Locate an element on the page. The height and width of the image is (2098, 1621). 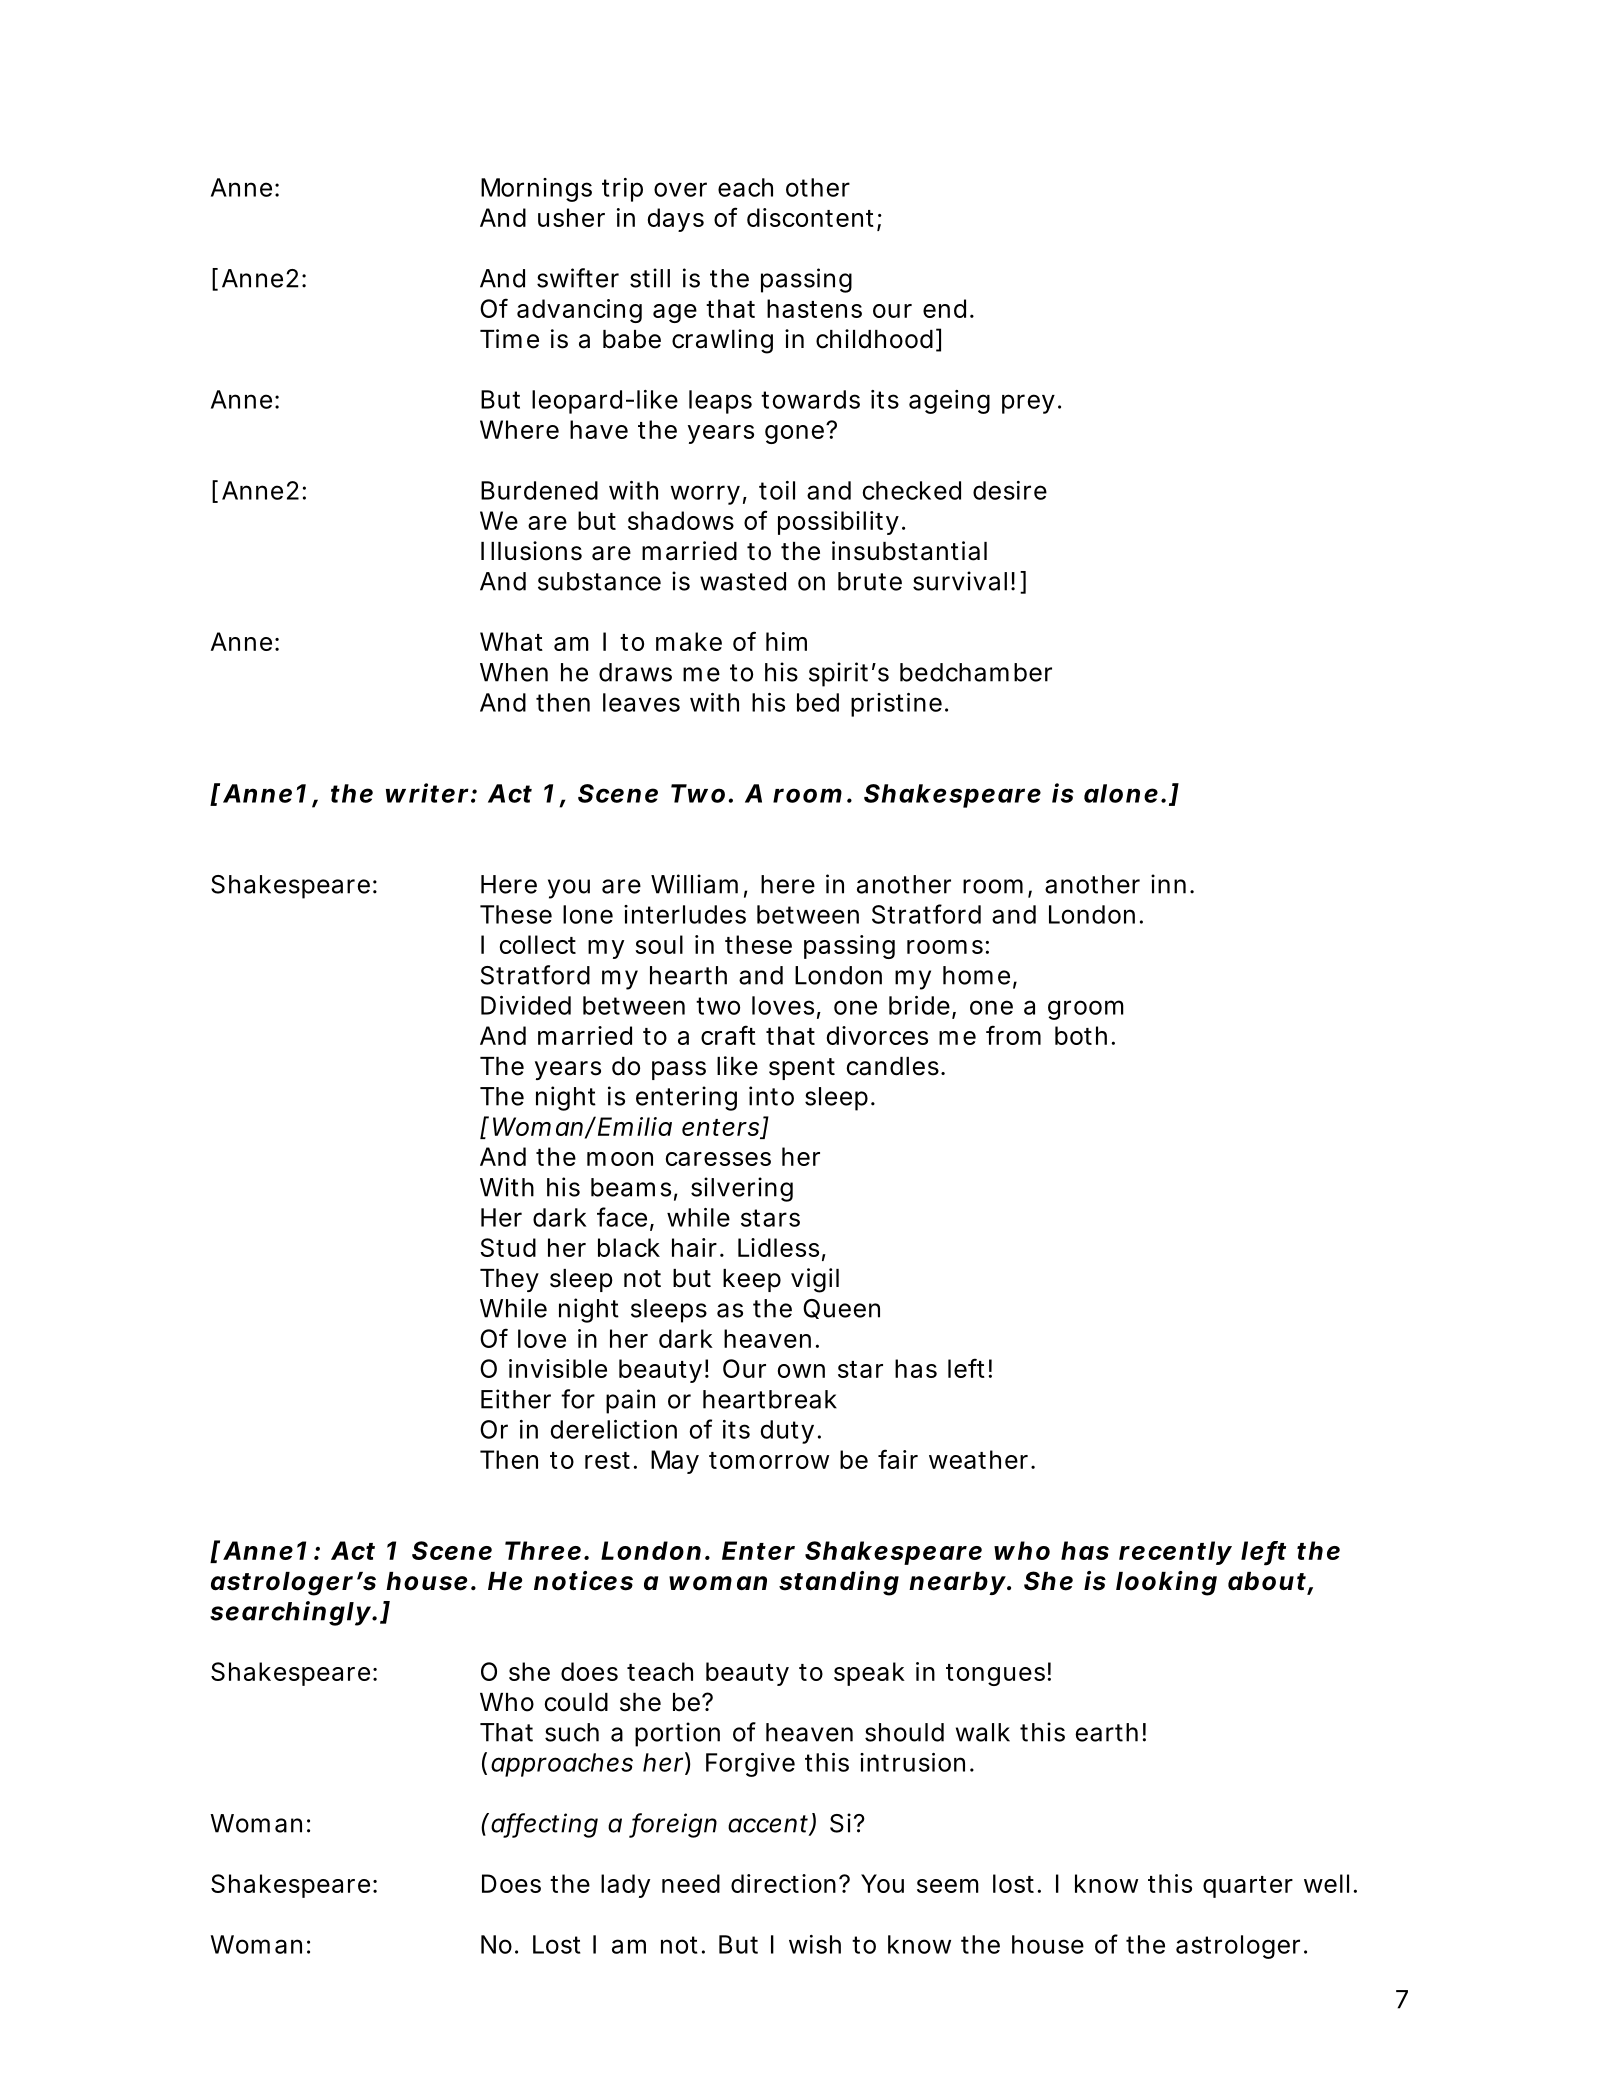
inn is located at coordinates (1168, 884).
